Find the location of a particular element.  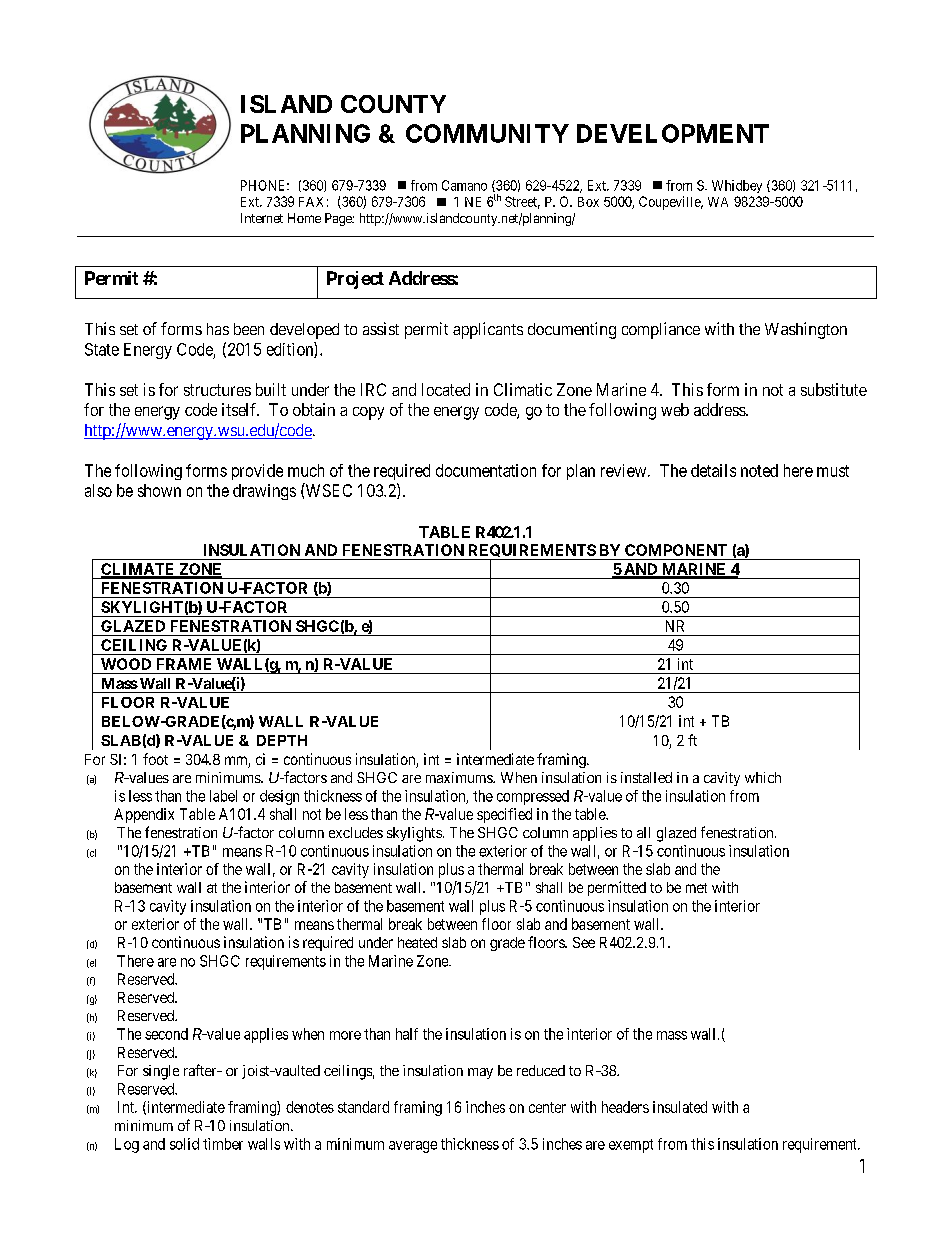

noted is located at coordinates (759, 470).
